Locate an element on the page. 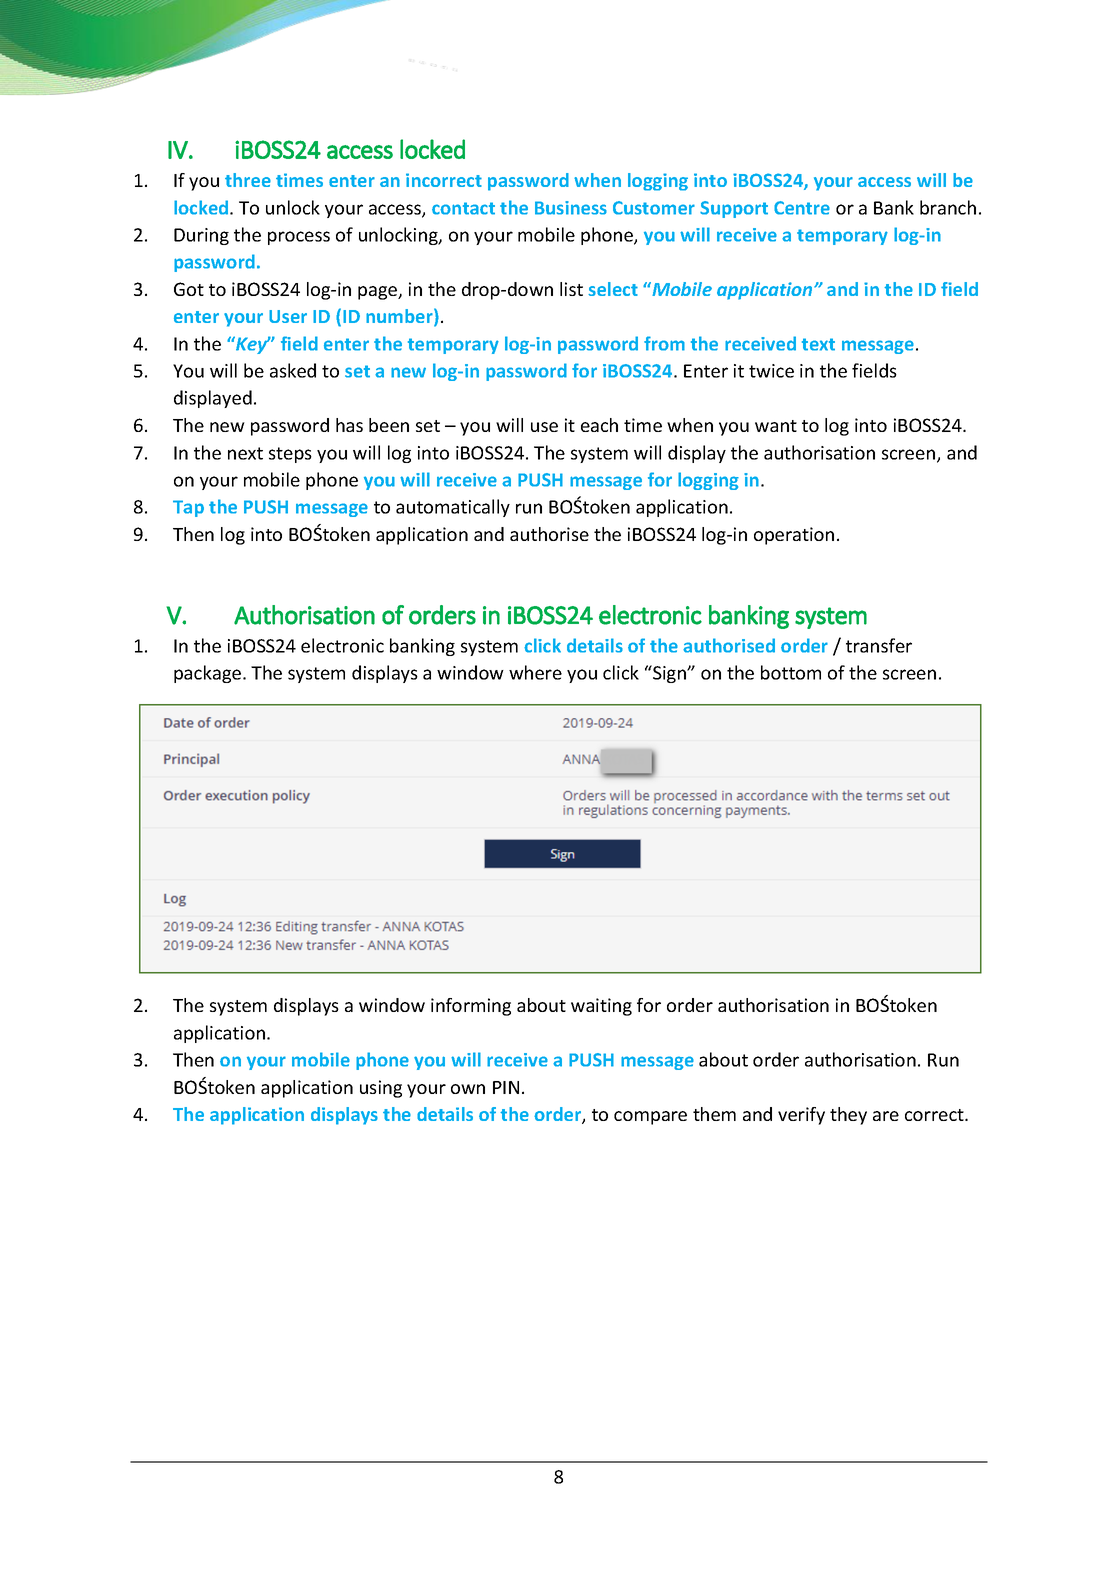  package is located at coordinates (209, 674).
